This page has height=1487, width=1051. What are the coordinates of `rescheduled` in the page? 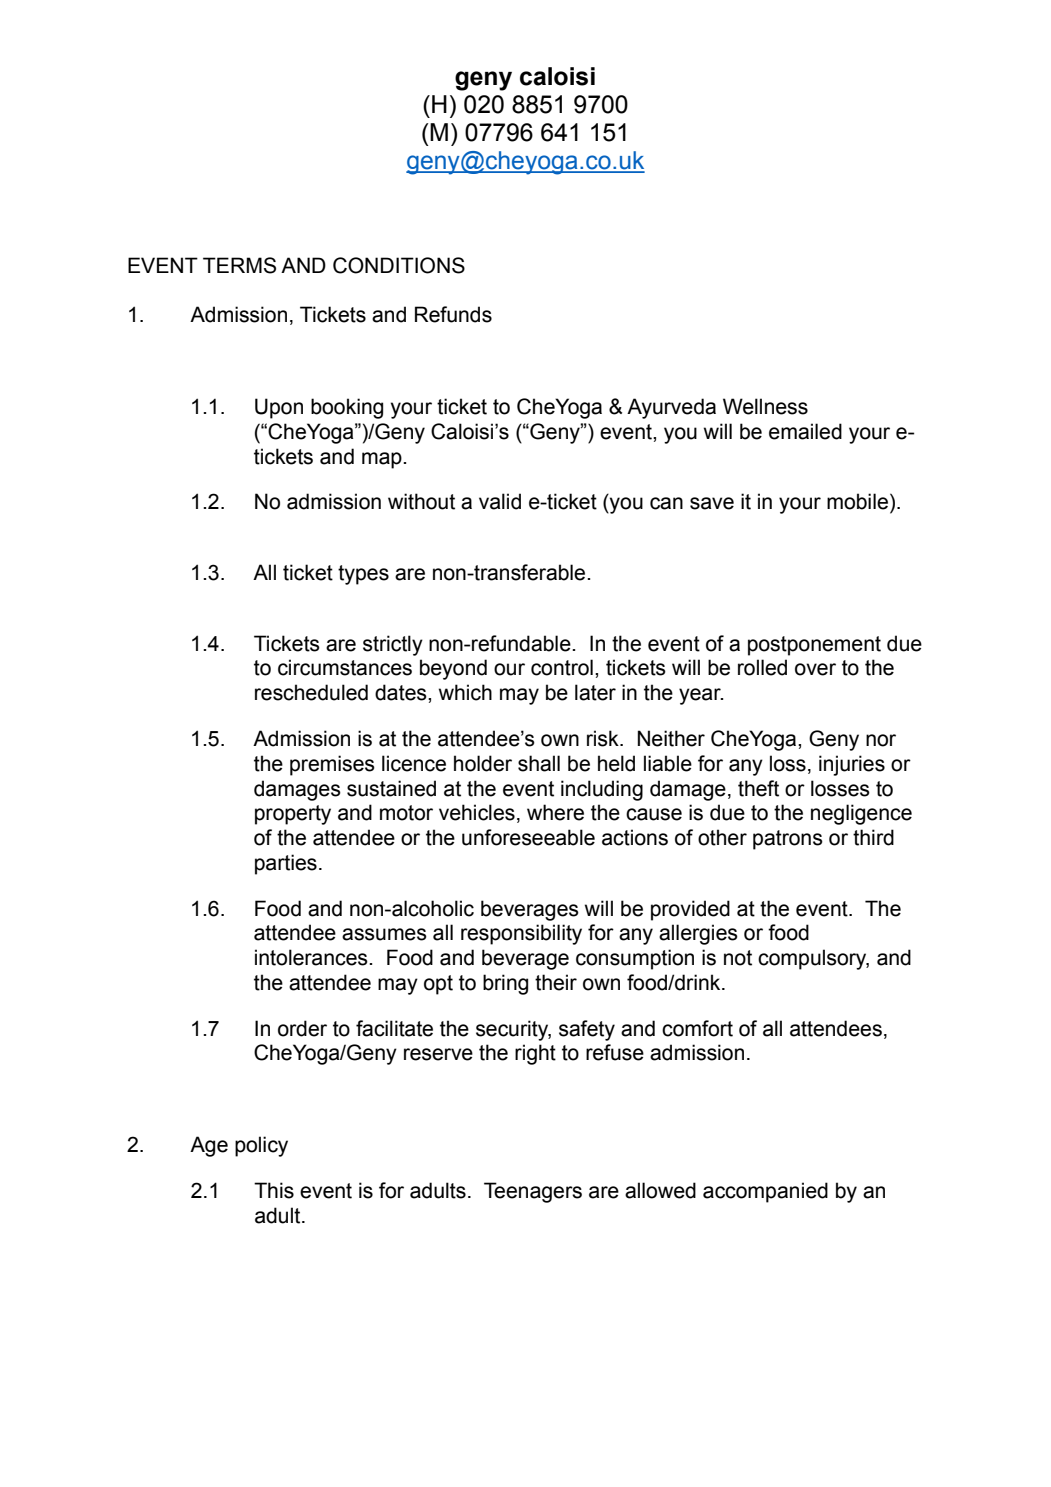 It's located at (311, 692).
